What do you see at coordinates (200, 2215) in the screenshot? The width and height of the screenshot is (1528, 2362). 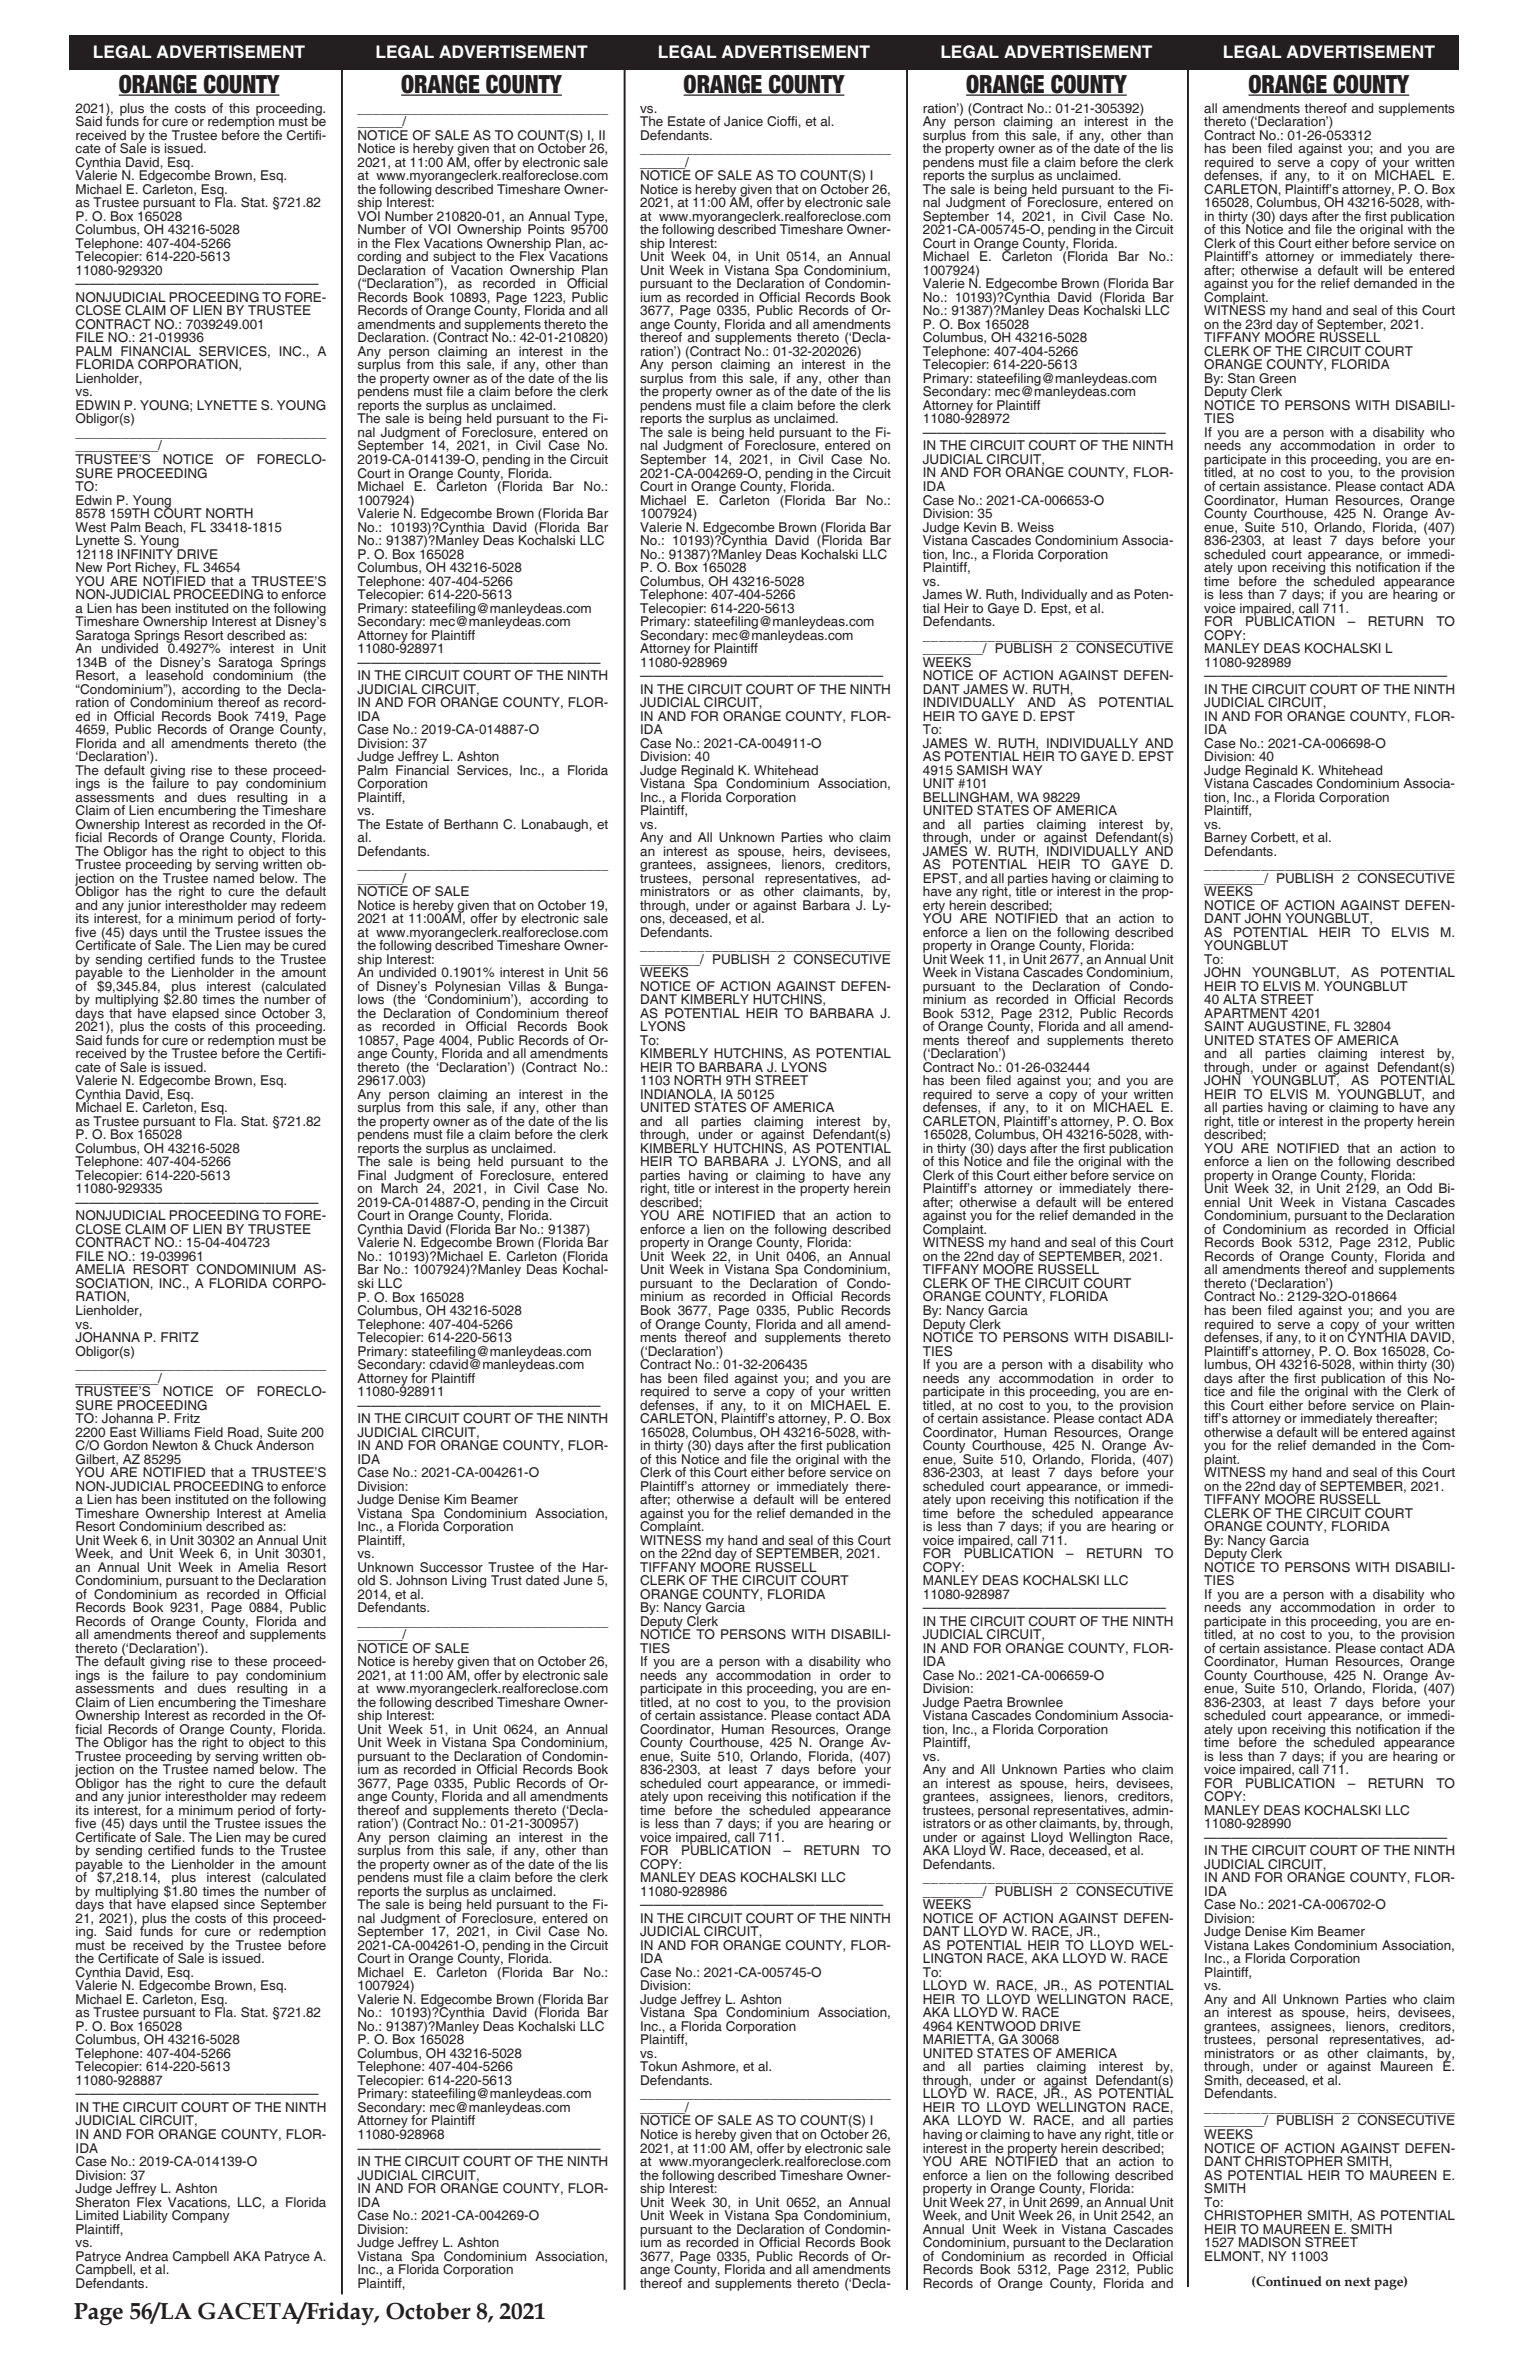 I see `Company` at bounding box center [200, 2215].
